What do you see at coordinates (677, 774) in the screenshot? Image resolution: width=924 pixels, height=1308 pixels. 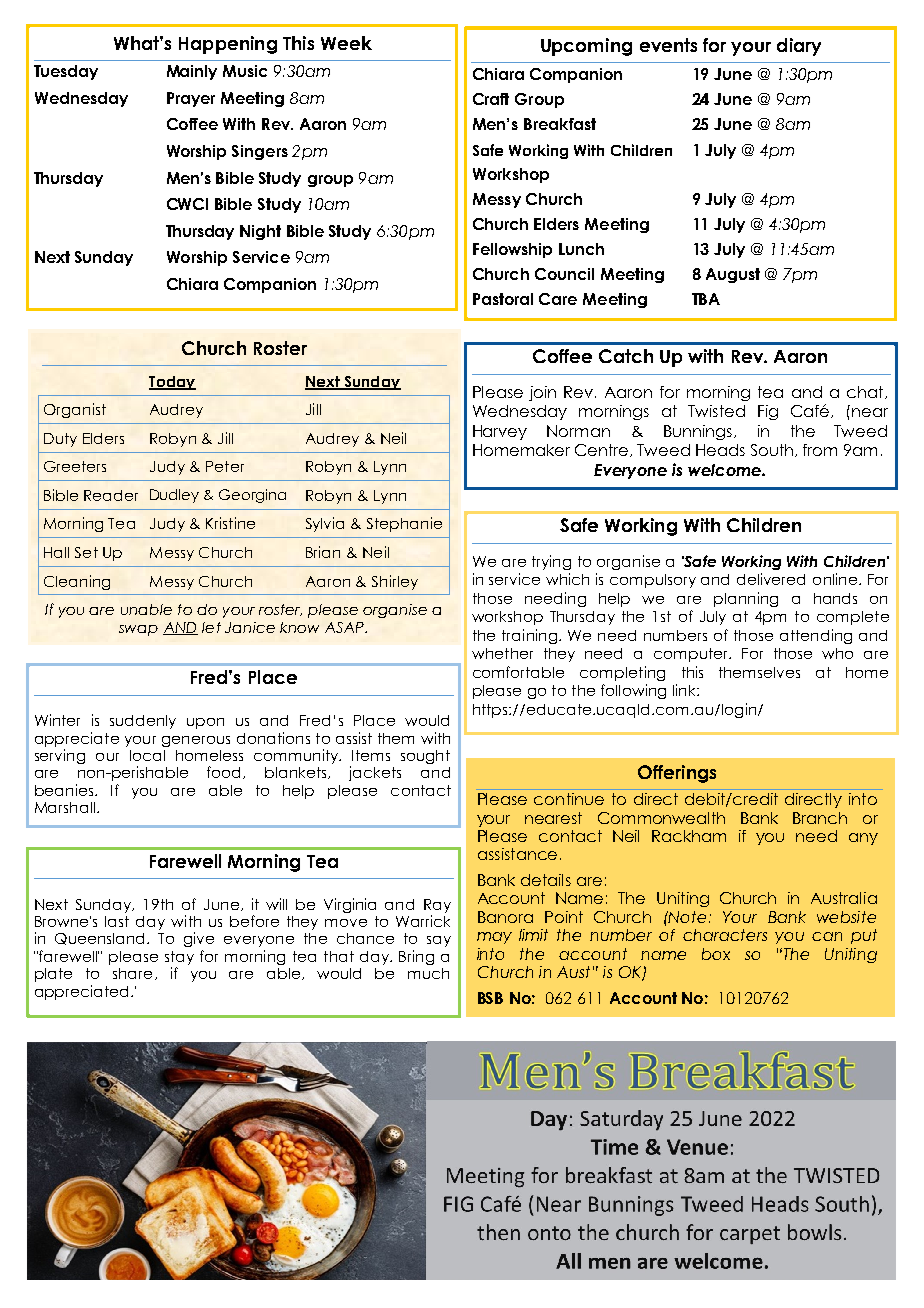 I see `Offerings` at bounding box center [677, 774].
